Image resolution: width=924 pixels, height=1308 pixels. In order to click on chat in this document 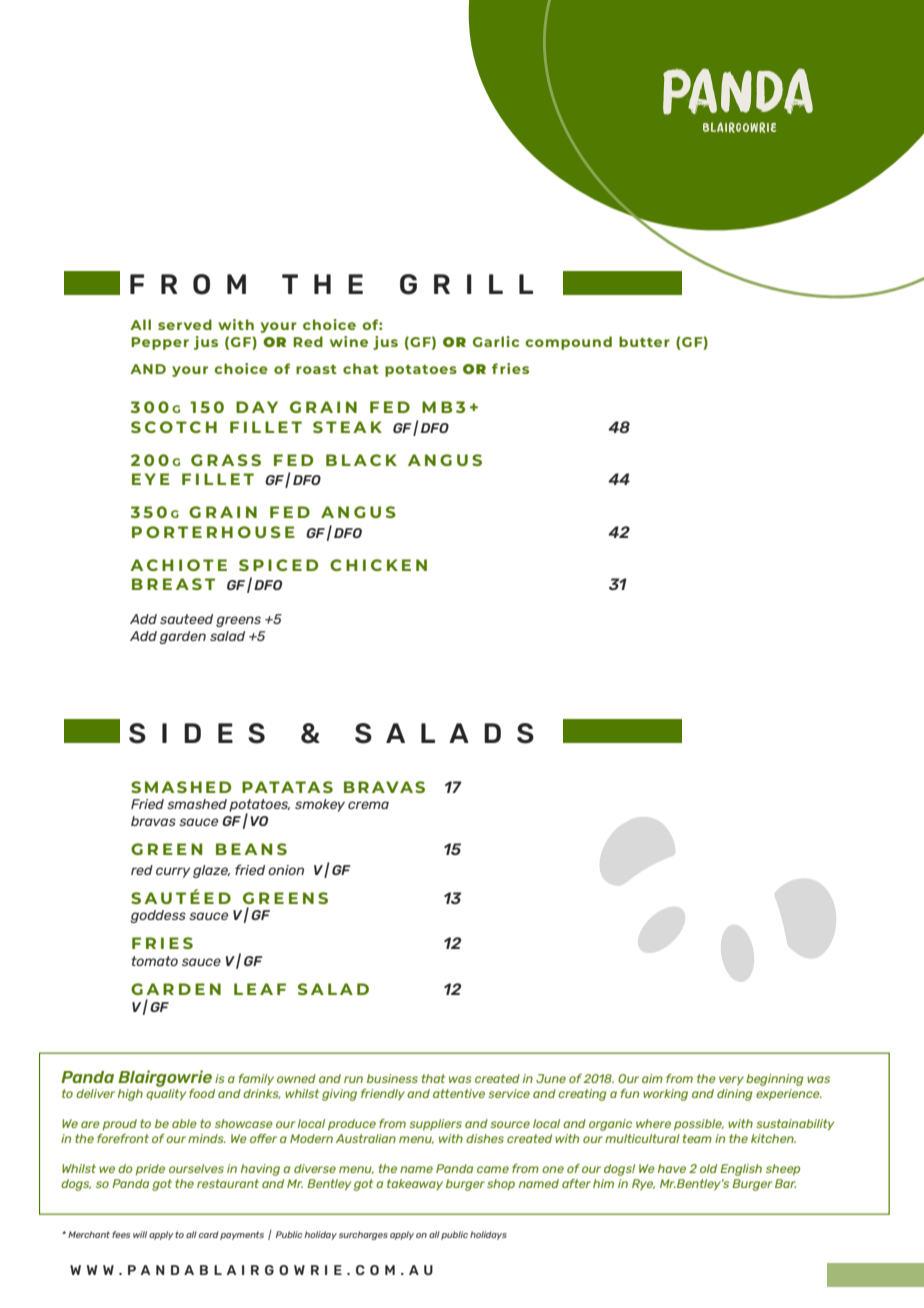, I will do `click(361, 368)`.
